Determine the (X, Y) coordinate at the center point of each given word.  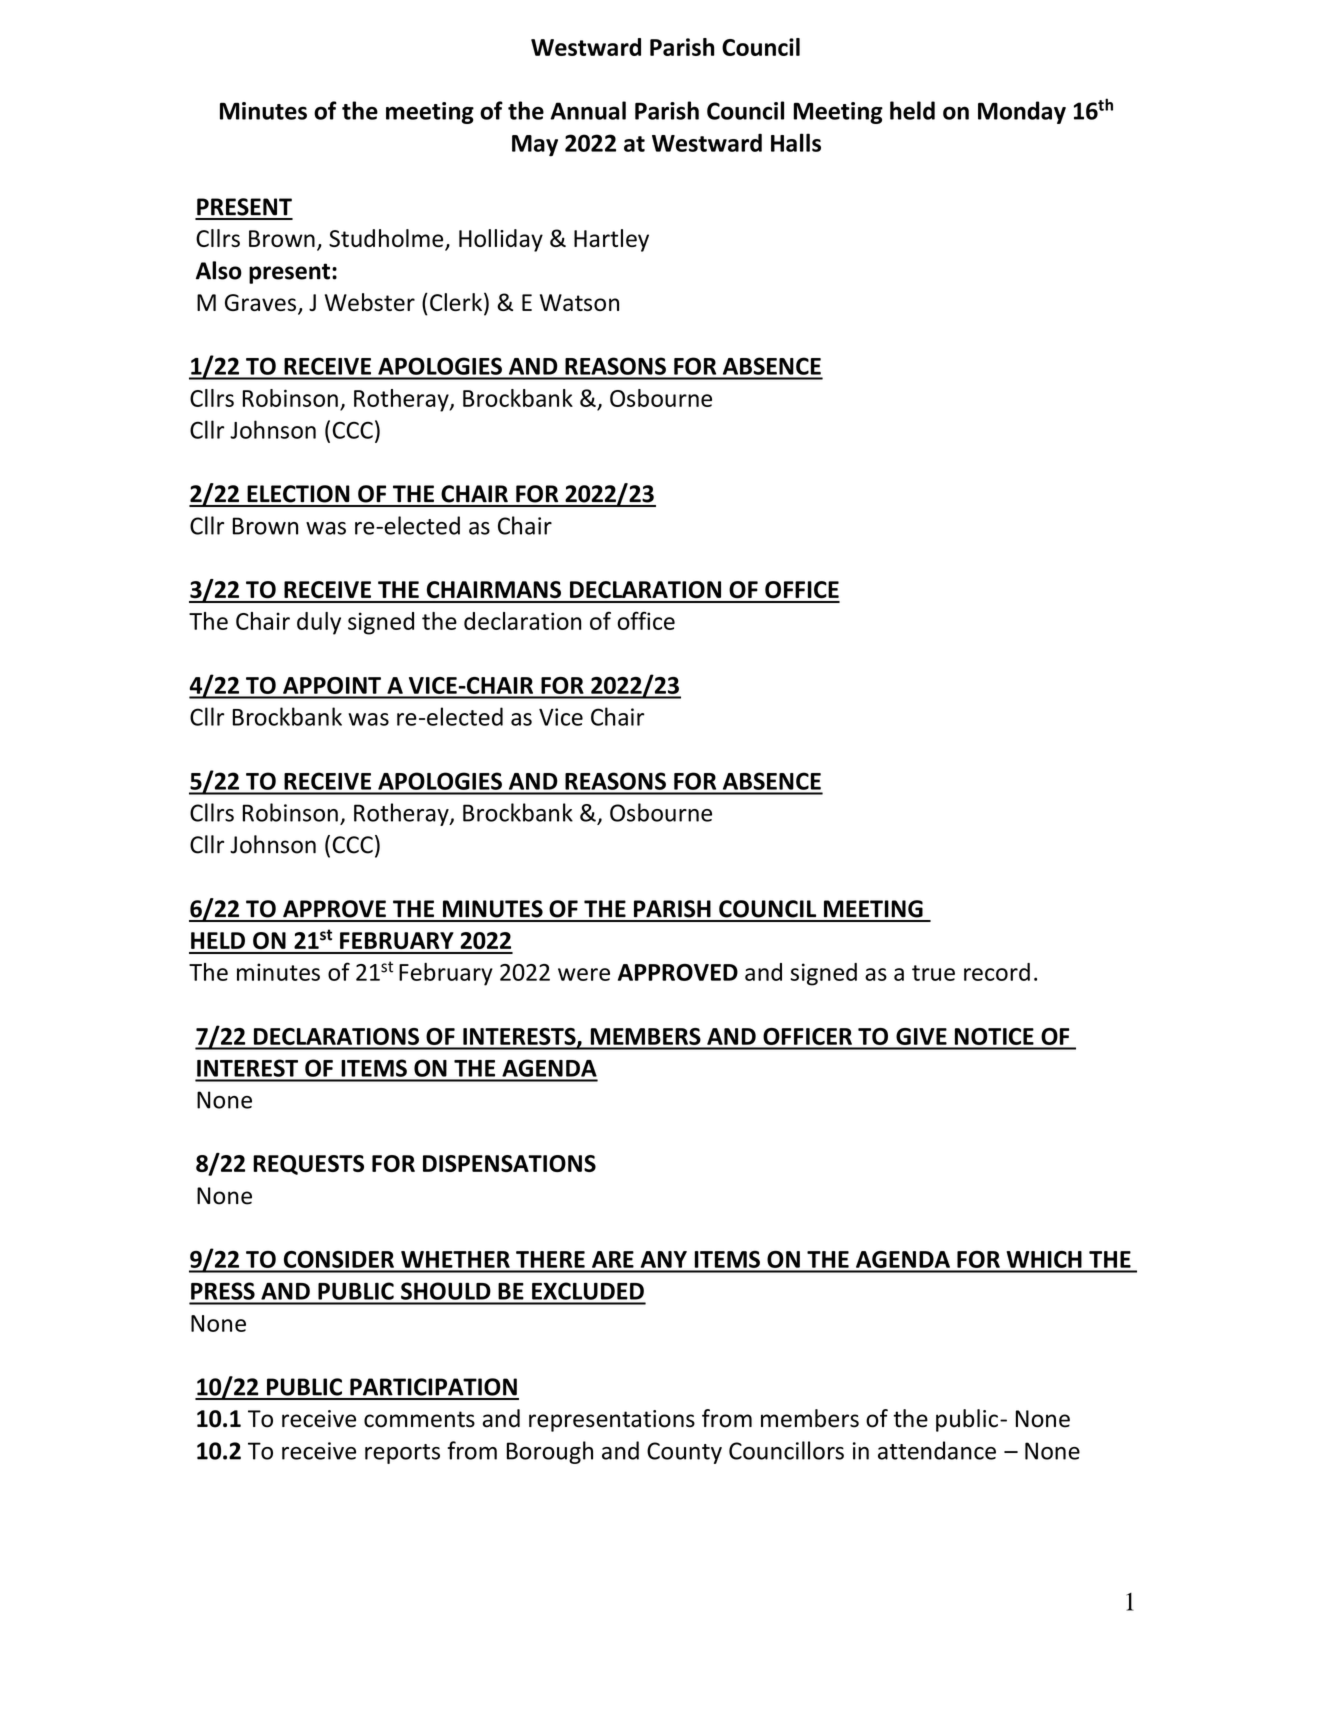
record (997, 972)
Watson (579, 302)
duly (319, 623)
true (933, 973)
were (584, 974)
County (684, 1453)
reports (402, 1454)
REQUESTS (308, 1165)
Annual (588, 110)
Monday (1022, 112)
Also (219, 270)
